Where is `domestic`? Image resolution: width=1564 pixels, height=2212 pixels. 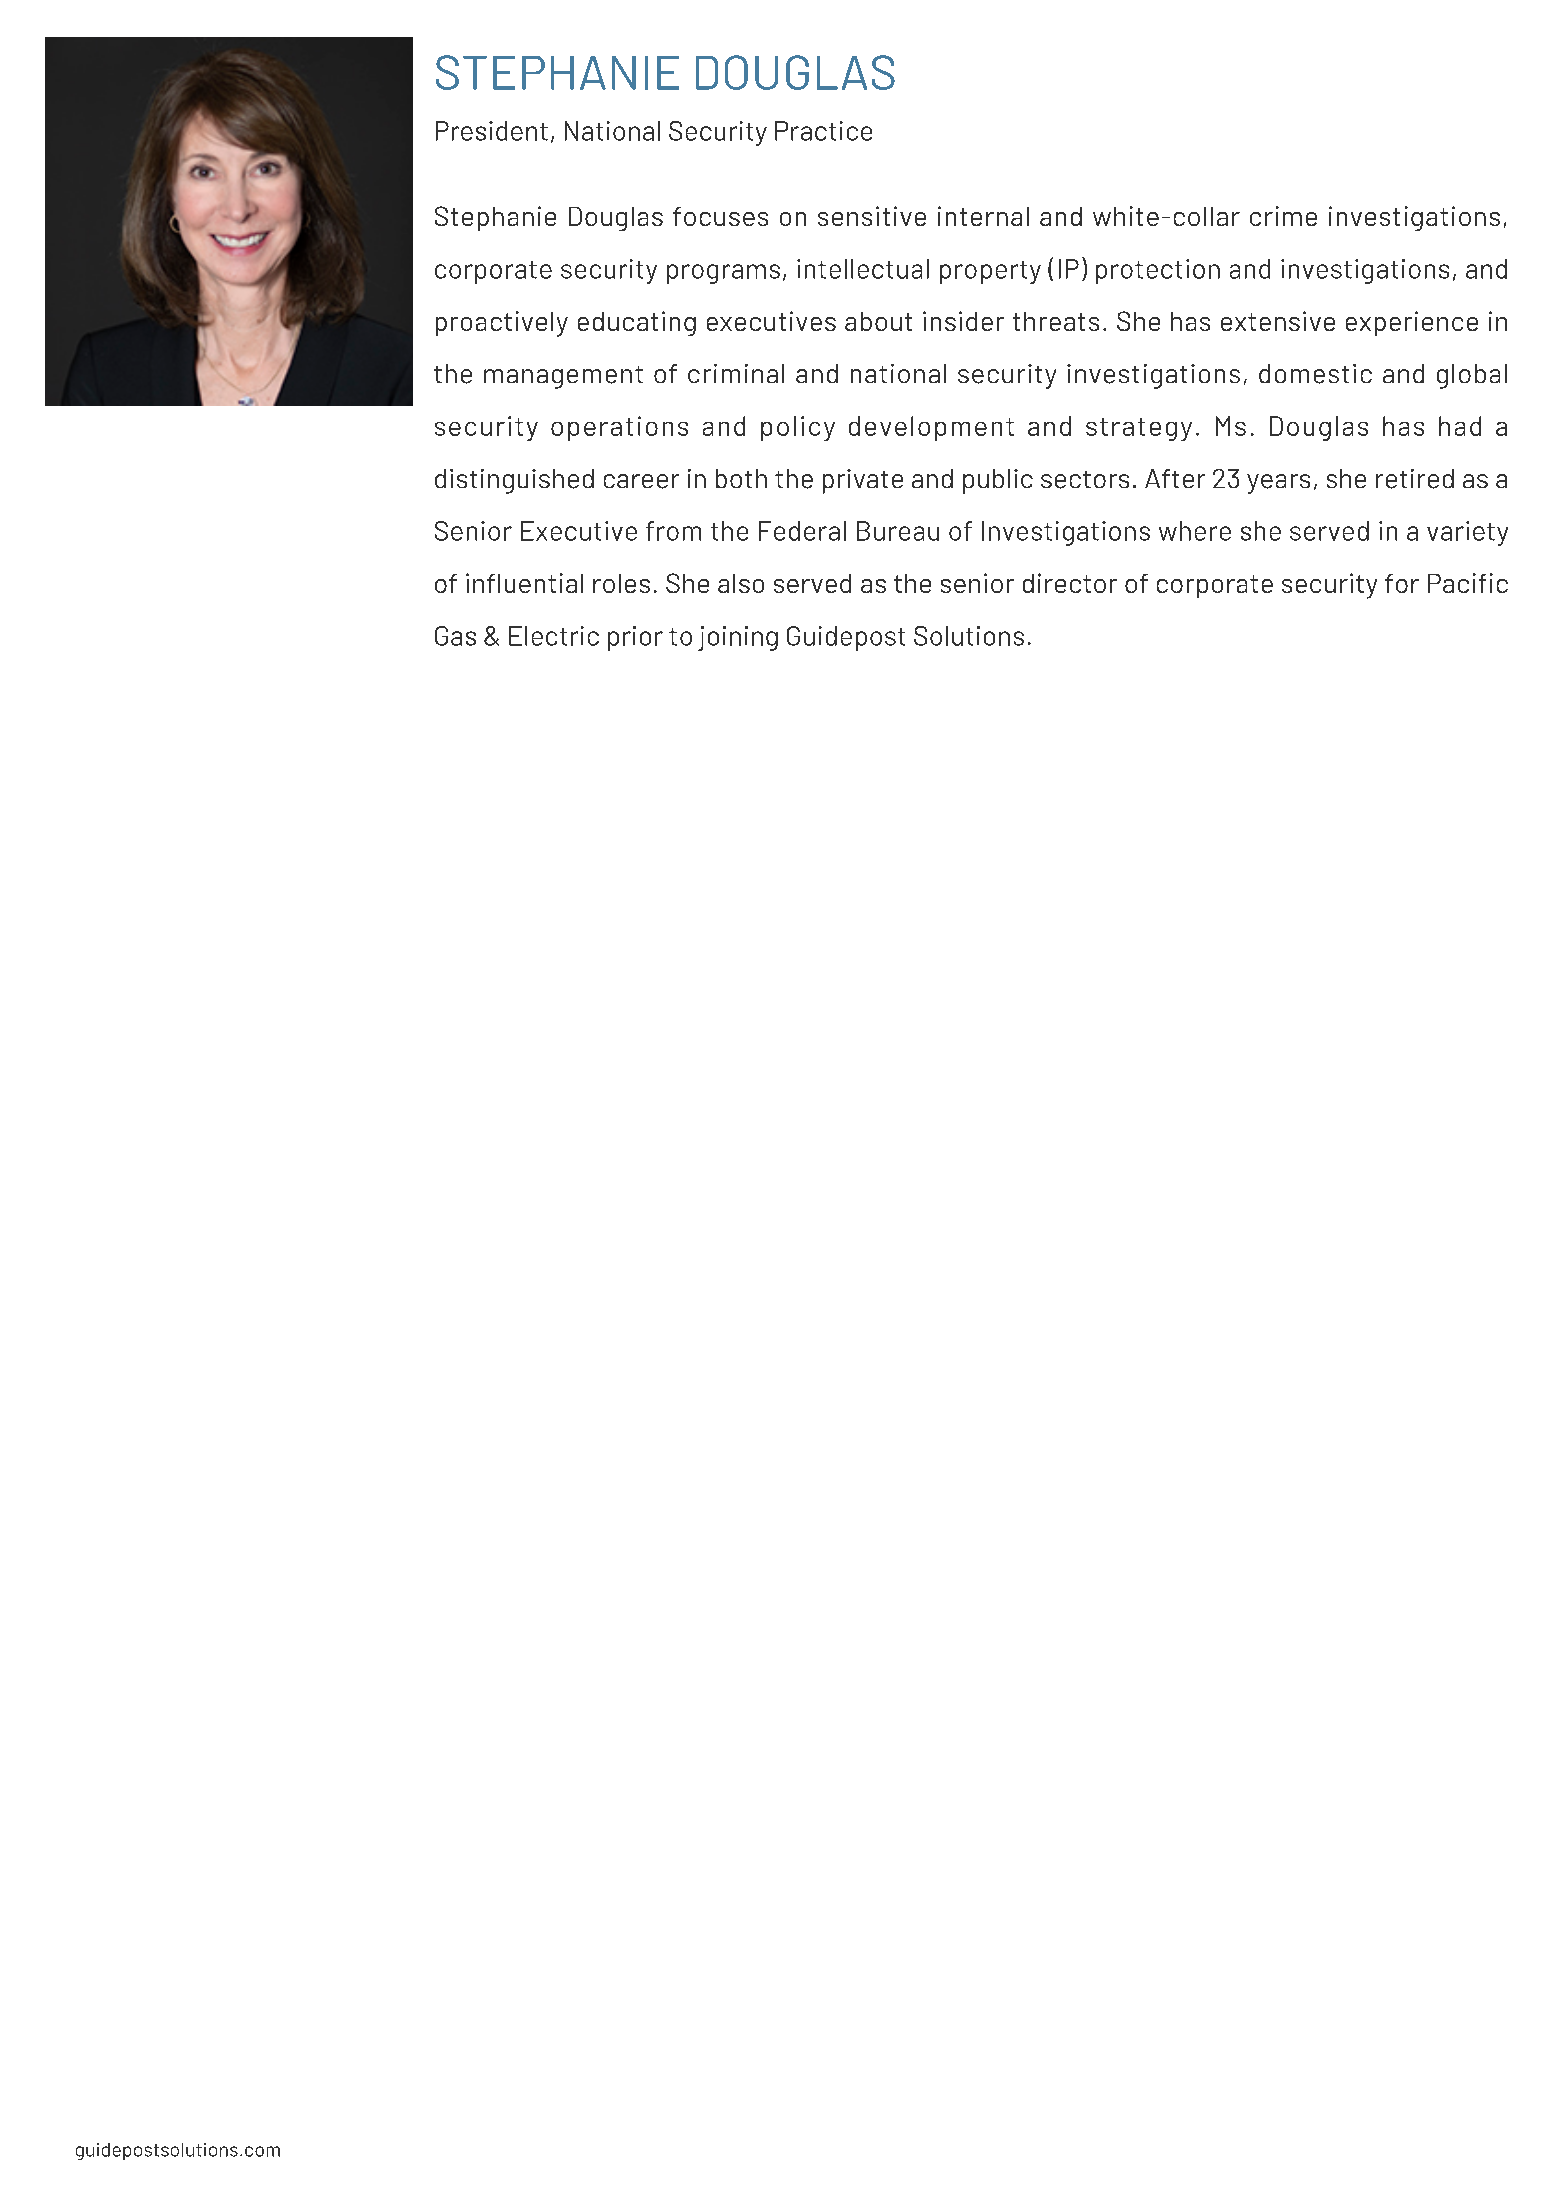 domestic is located at coordinates (1315, 374).
